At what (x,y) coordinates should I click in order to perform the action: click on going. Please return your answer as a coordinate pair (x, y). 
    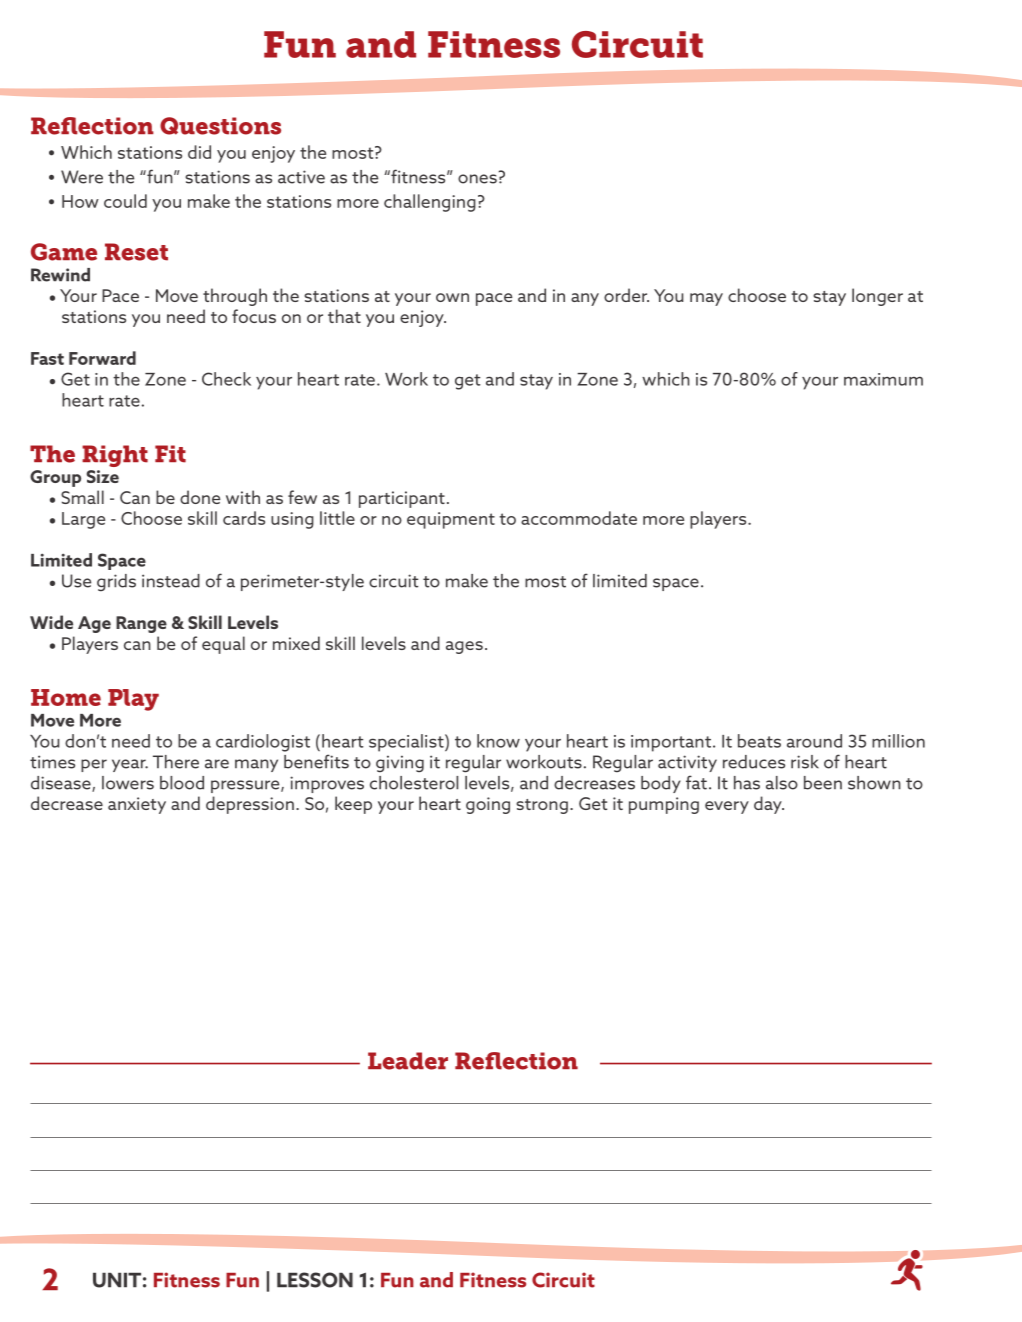
    Looking at the image, I should click on (488, 805).
